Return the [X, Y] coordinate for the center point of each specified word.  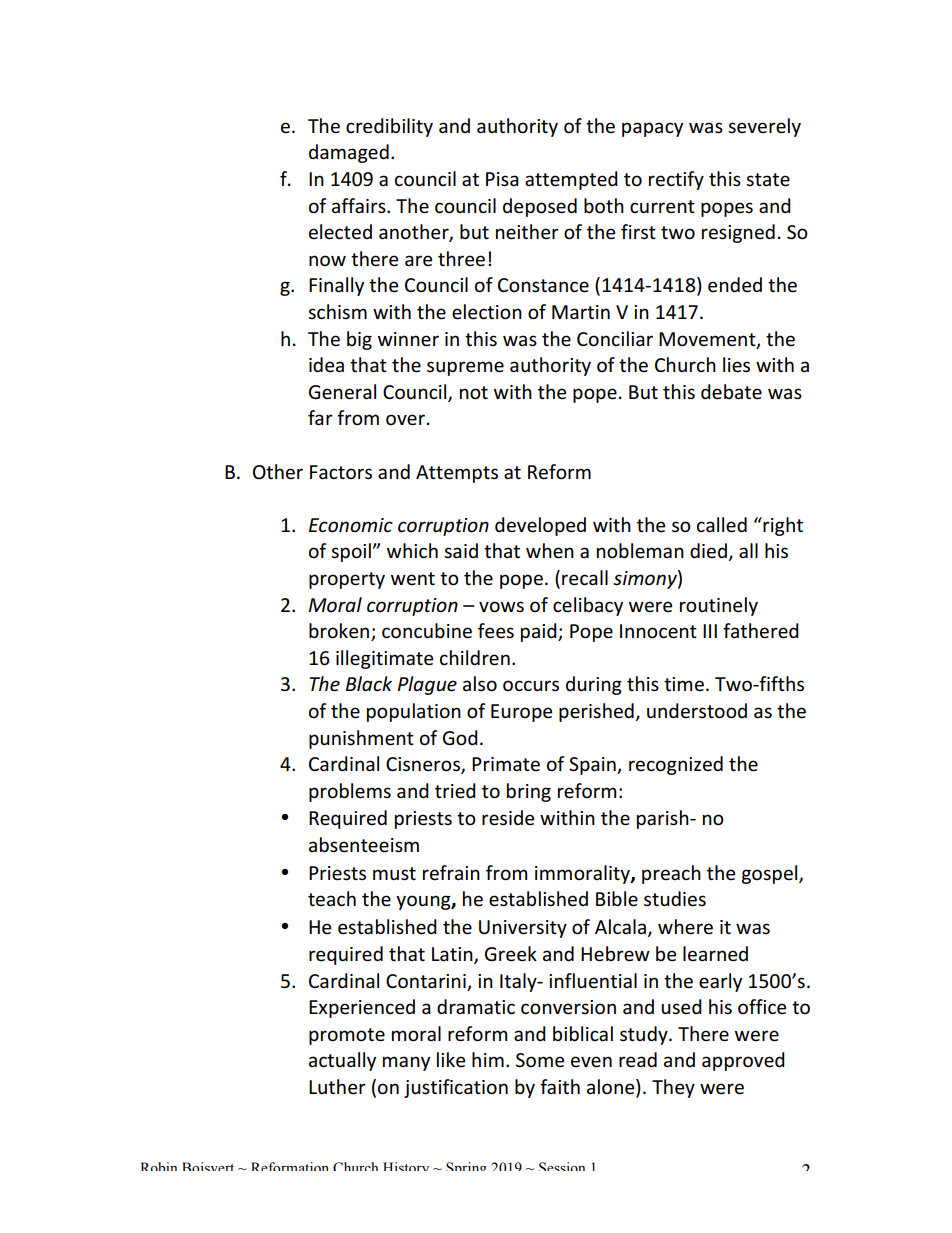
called [722, 525]
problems [350, 792]
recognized [676, 765]
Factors [341, 472]
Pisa [502, 179]
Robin [158, 1166]
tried [455, 791]
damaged [349, 153]
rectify [676, 180]
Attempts [457, 474]
